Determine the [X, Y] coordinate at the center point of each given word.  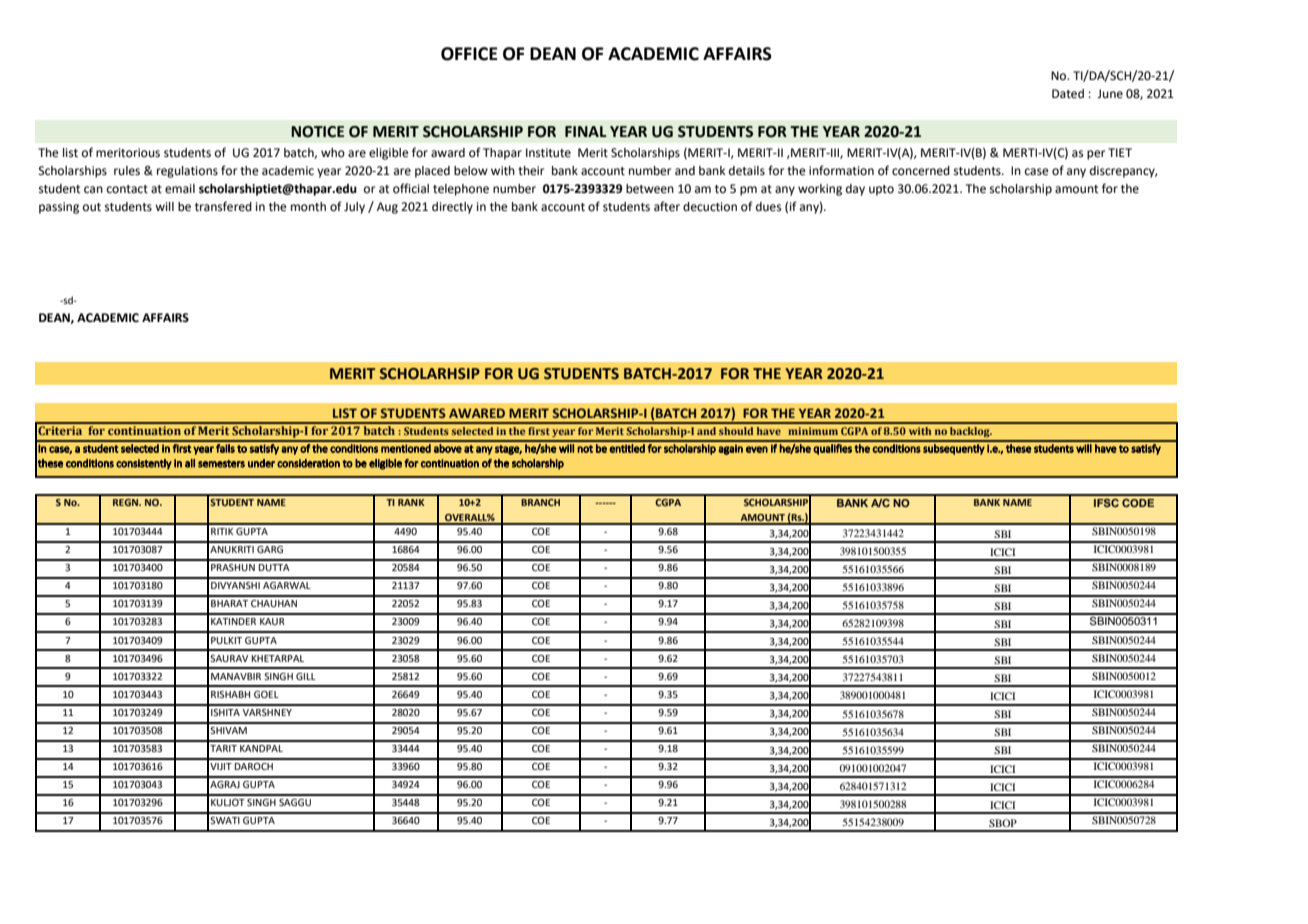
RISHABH [230, 694]
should [736, 431]
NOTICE [317, 132]
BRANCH [540, 502]
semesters [221, 464]
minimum [813, 431]
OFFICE [469, 54]
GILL [306, 676]
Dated [1068, 94]
